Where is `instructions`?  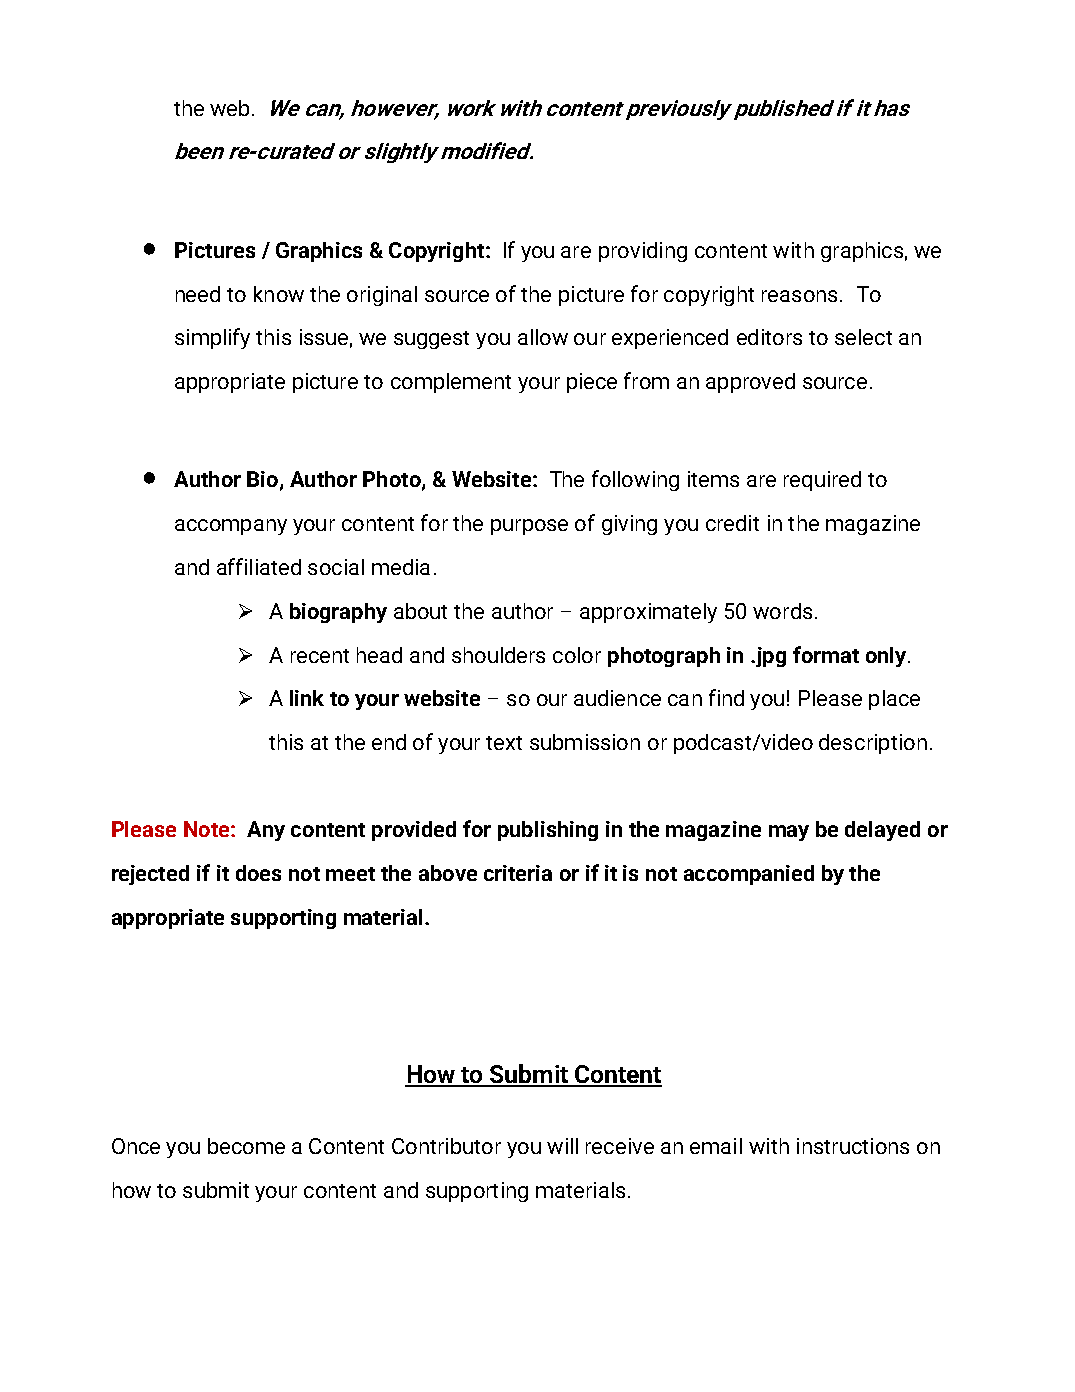 instructions is located at coordinates (853, 1146).
